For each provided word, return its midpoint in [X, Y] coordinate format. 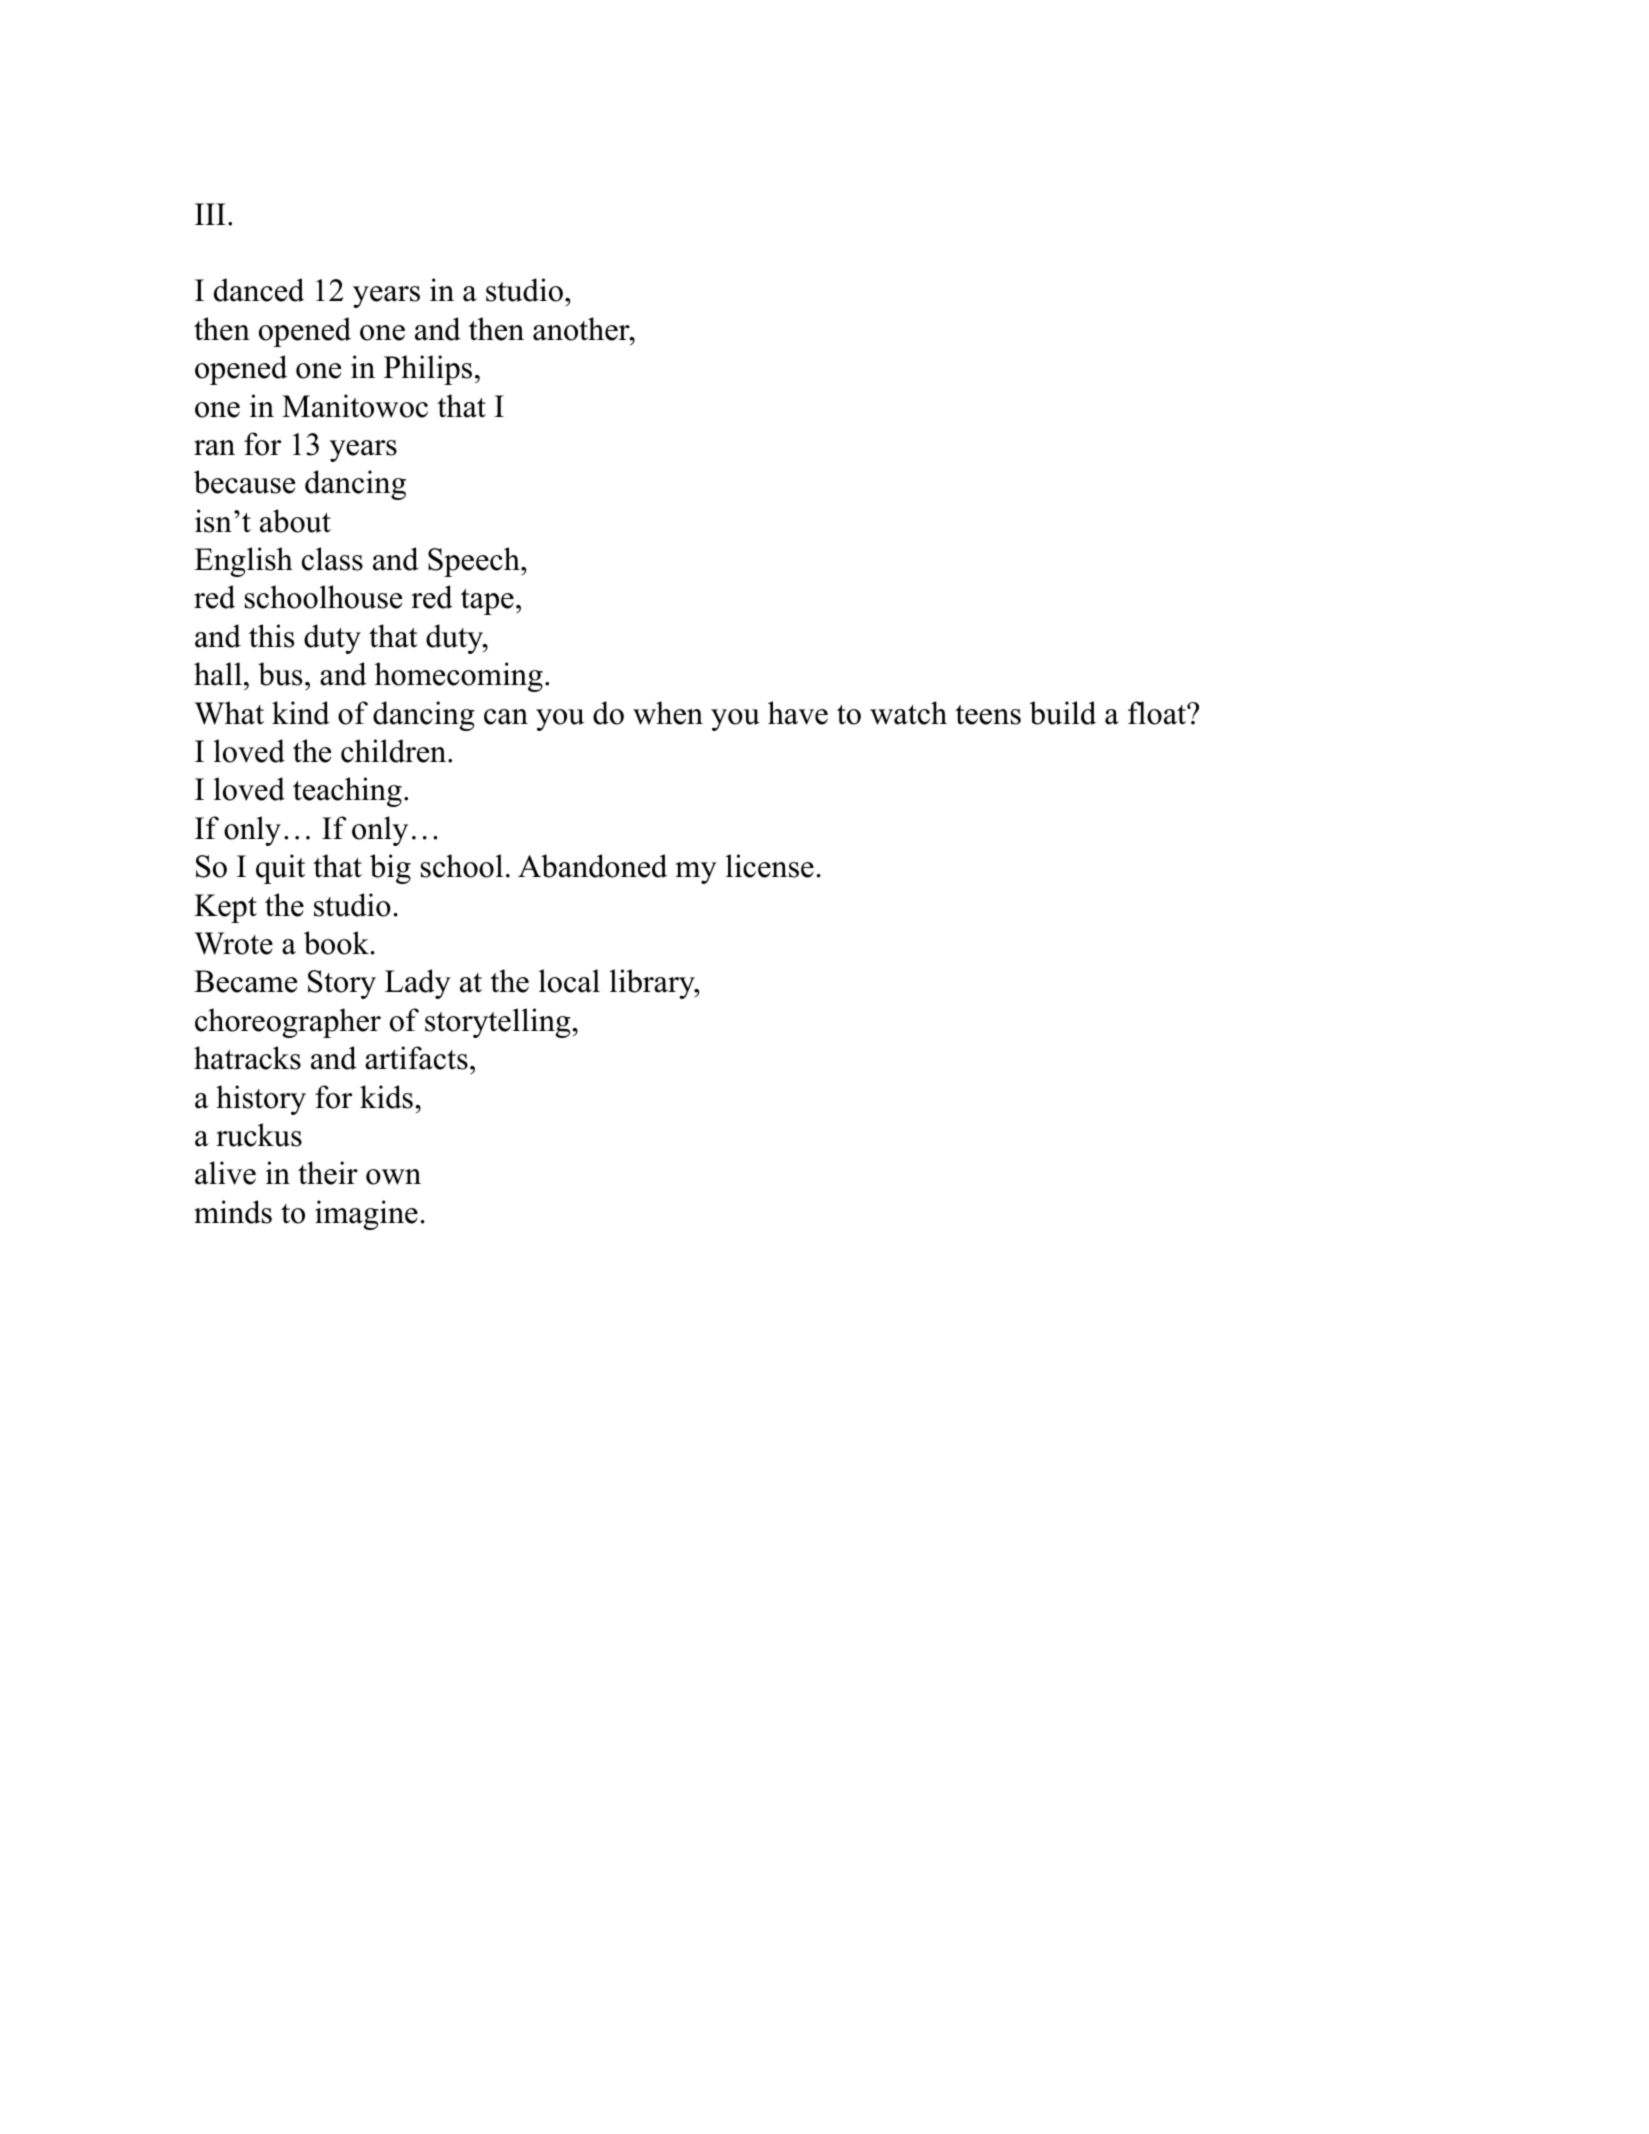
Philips [428, 370]
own [393, 1177]
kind [301, 713]
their [328, 1173]
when [668, 713]
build [1063, 713]
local [569, 981]
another [582, 329]
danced [259, 290]
